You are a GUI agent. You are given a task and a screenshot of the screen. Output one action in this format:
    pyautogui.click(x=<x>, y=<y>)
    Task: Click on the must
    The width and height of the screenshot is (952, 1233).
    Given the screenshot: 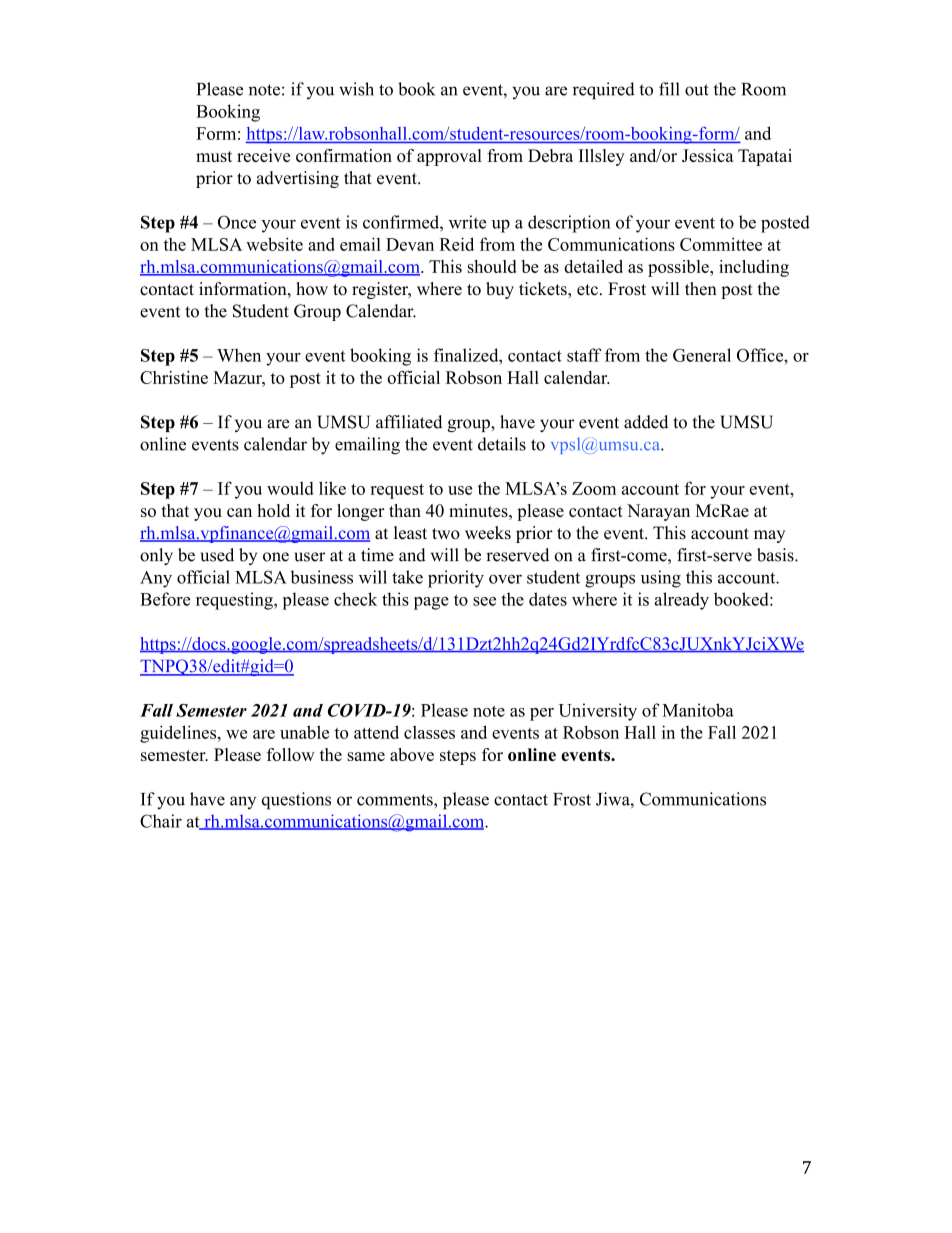 What is the action you would take?
    pyautogui.click(x=214, y=156)
